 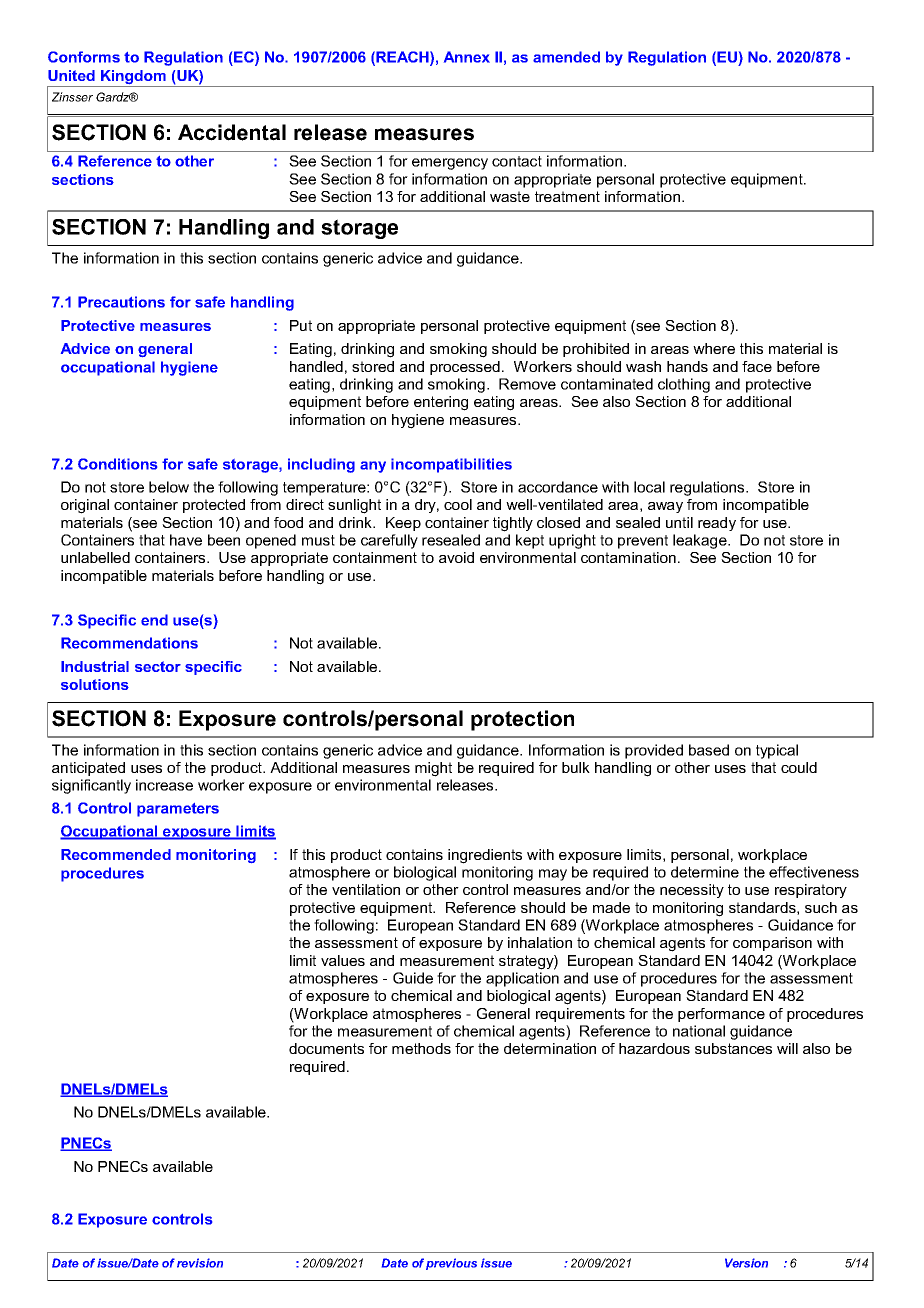 What do you see at coordinates (413, 978) in the screenshot?
I see `Guide` at bounding box center [413, 978].
